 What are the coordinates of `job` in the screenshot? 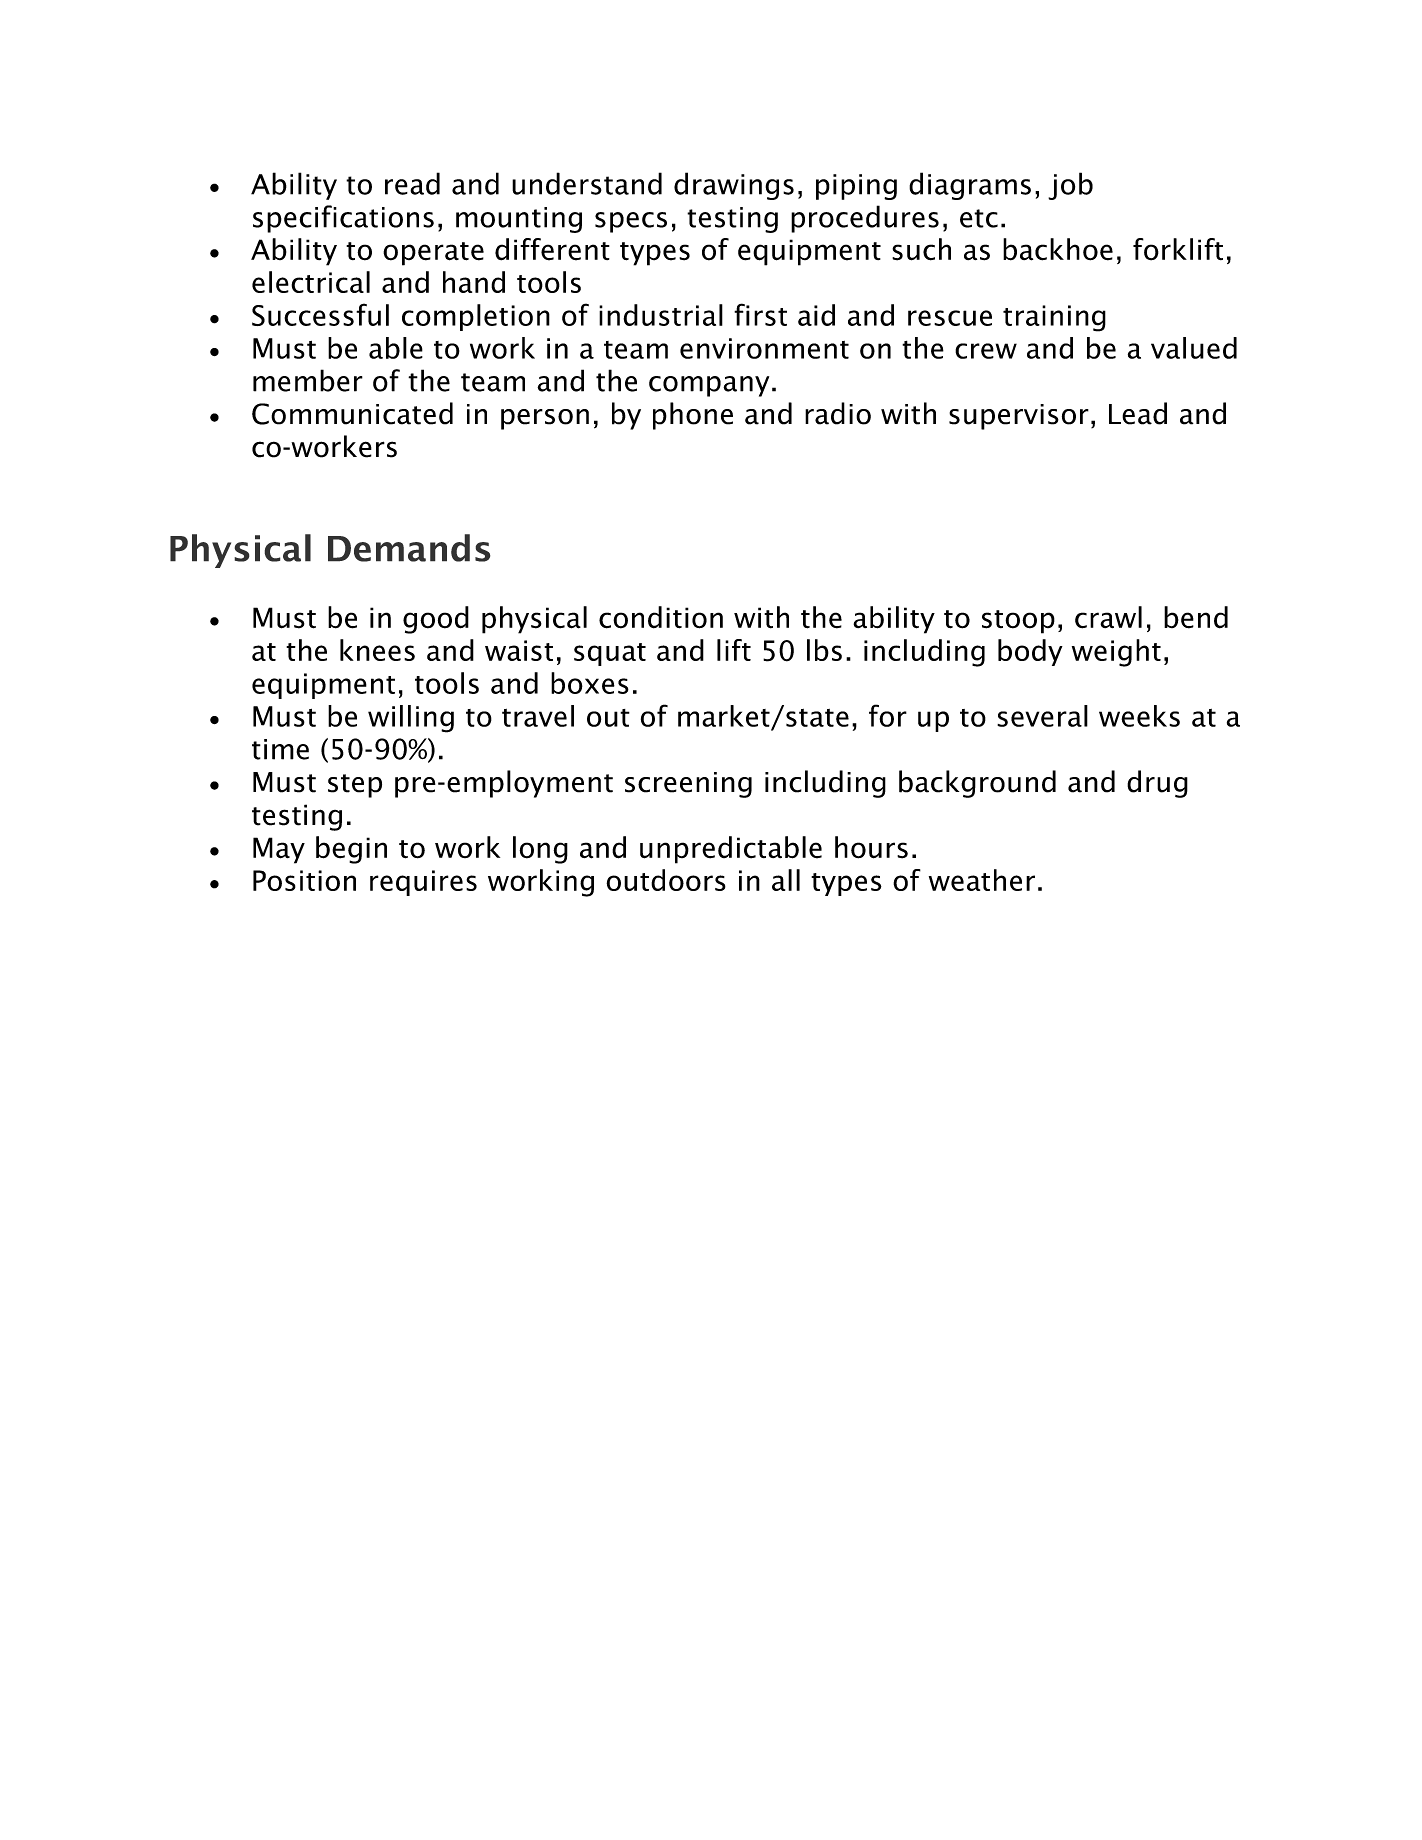 It's located at (1070, 186).
